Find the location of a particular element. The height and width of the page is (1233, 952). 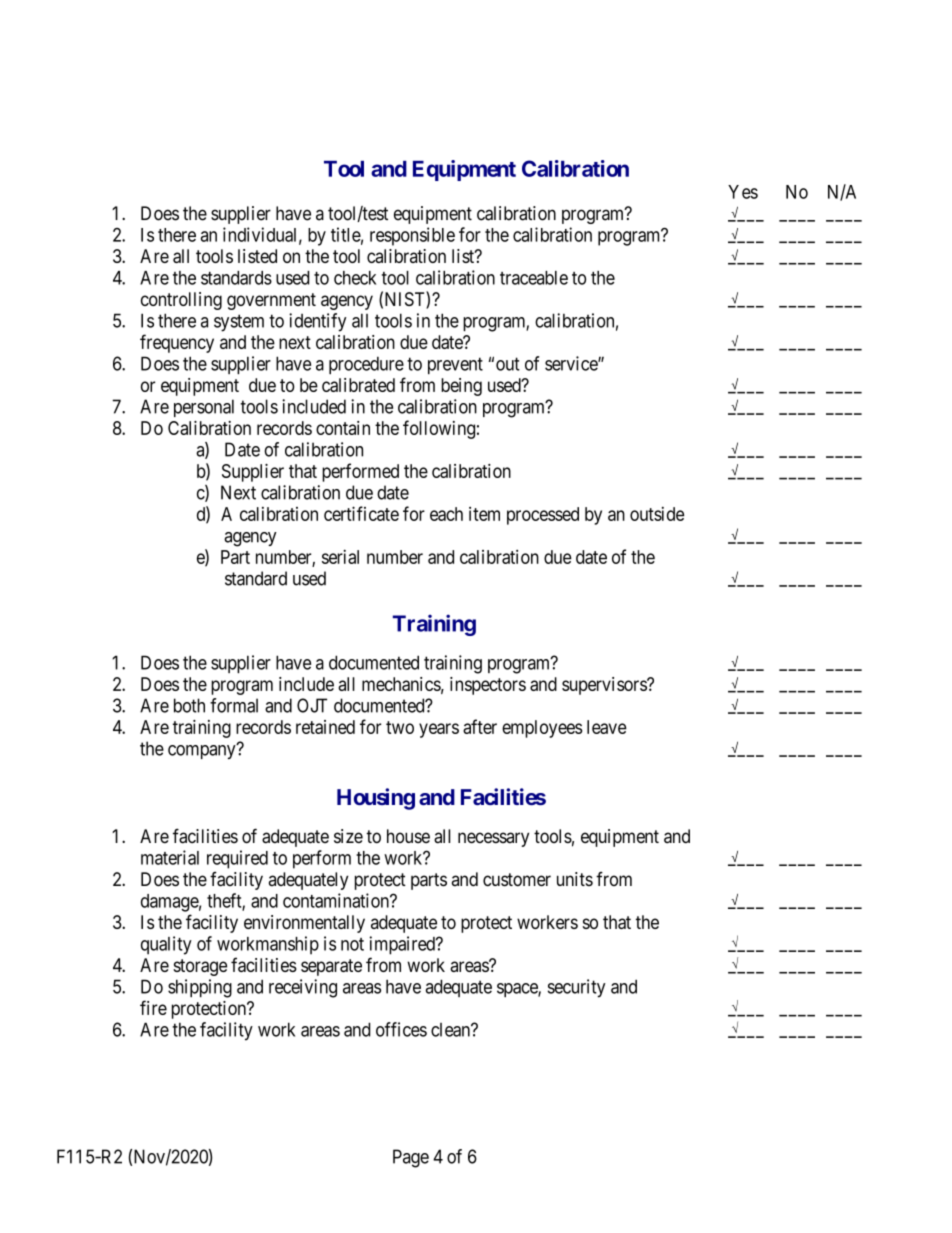

serial is located at coordinates (340, 556).
